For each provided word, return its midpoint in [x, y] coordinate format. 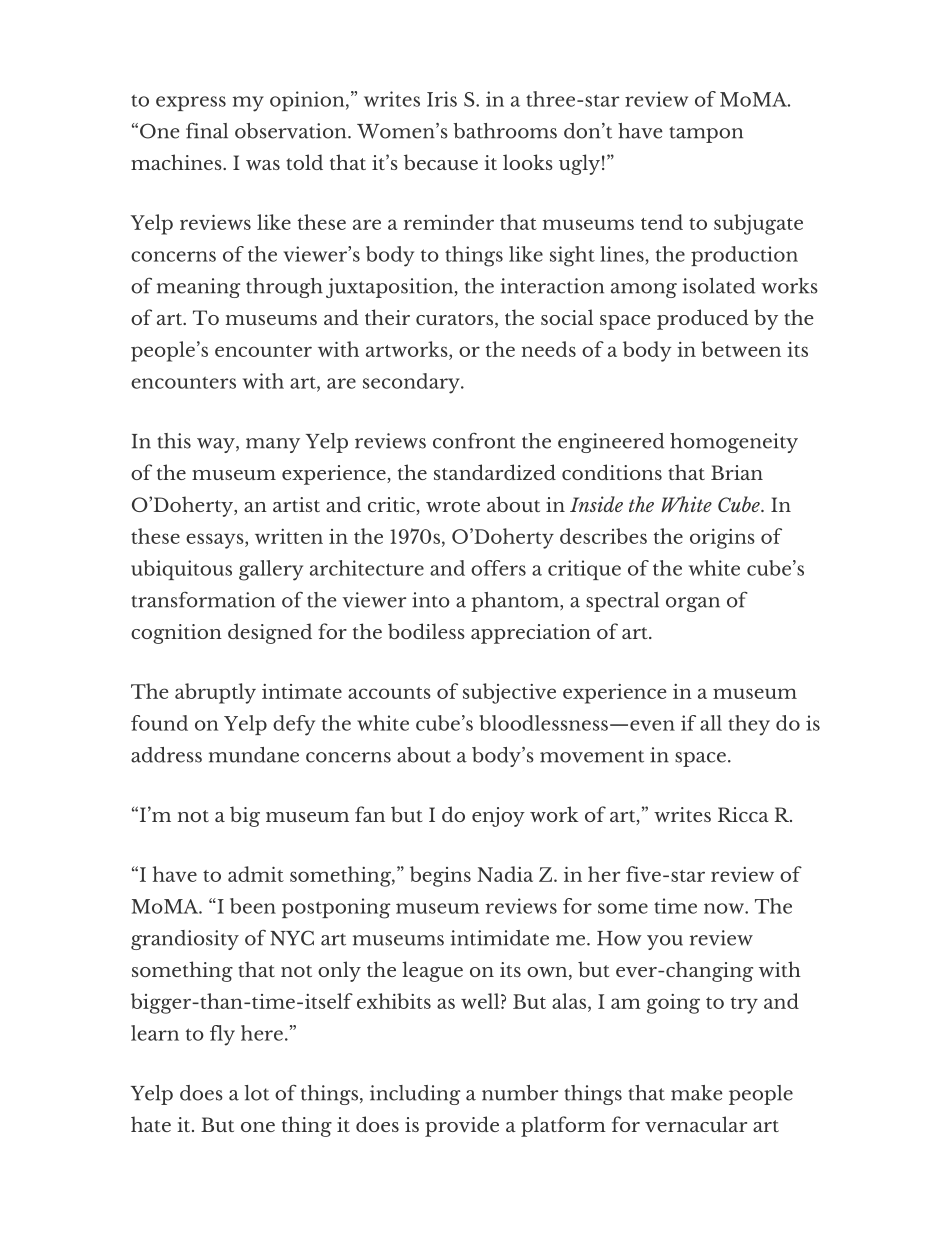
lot [257, 1093]
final [207, 130]
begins [440, 876]
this [174, 441]
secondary [412, 383]
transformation [203, 600]
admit [256, 874]
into [431, 600]
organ [693, 604]
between [741, 349]
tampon [706, 134]
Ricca [743, 814]
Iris [442, 99]
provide [462, 1126]
